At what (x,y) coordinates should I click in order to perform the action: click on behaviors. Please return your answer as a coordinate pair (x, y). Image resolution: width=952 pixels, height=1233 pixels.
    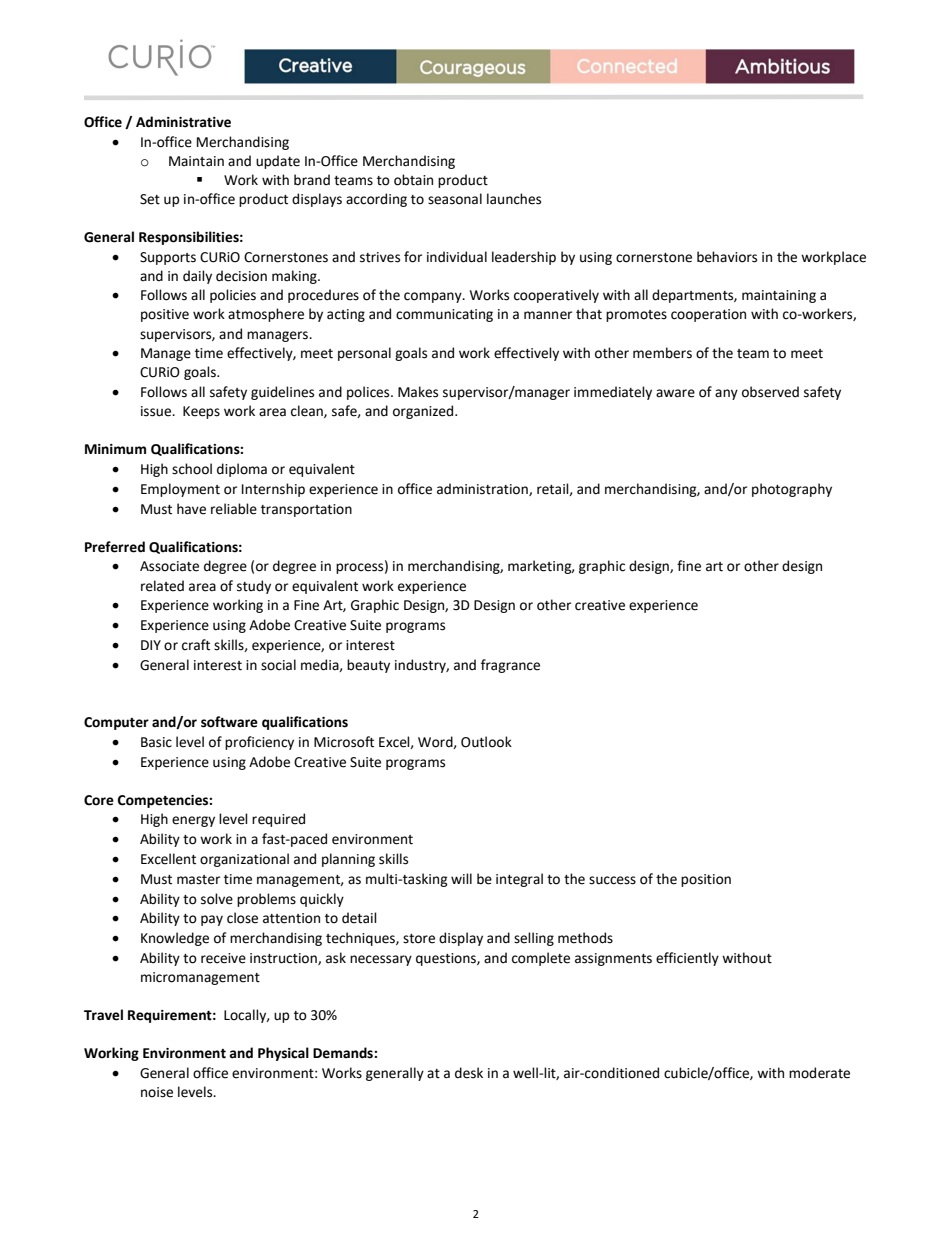
    Looking at the image, I should click on (727, 257).
